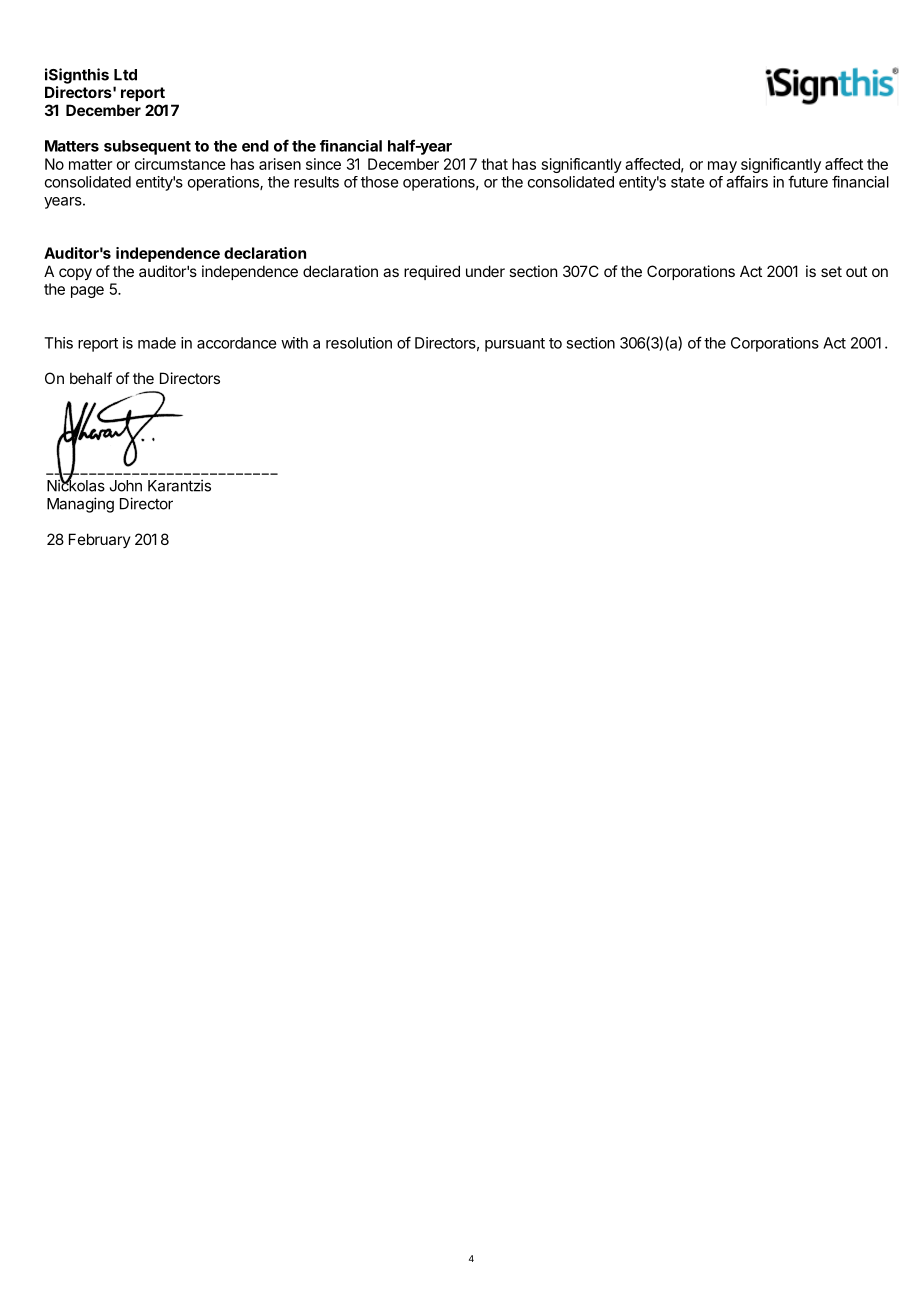 The image size is (924, 1308). What do you see at coordinates (747, 181) in the screenshot?
I see `affairs` at bounding box center [747, 181].
